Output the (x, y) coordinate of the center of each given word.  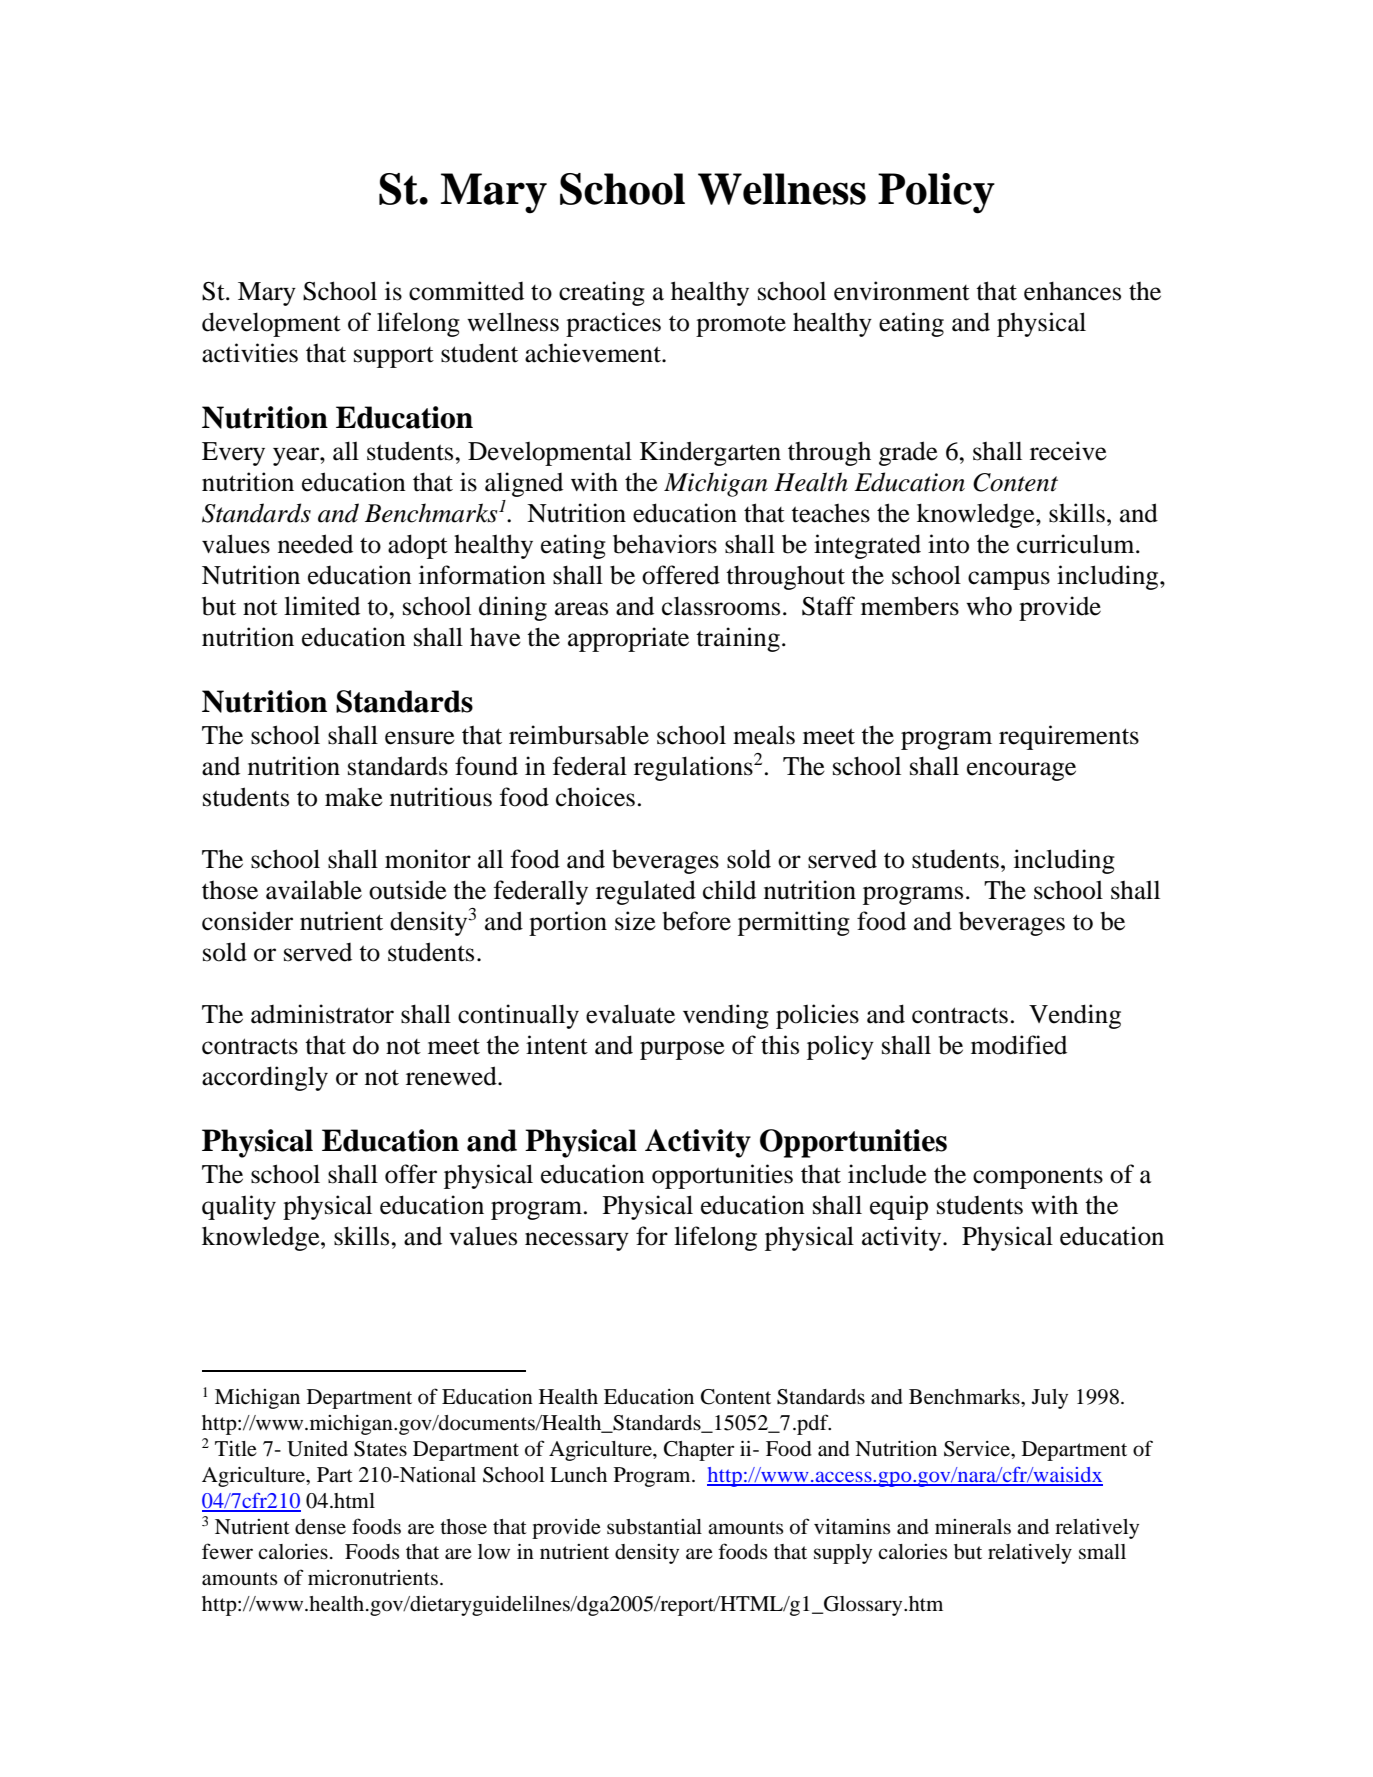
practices (613, 324)
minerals (973, 1527)
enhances (1072, 291)
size (635, 921)
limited (322, 606)
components (1038, 1178)
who (989, 606)
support (394, 357)
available (314, 890)
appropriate (628, 639)
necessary (577, 1241)
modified (1019, 1045)
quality (239, 1207)
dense (320, 1527)
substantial (654, 1527)
